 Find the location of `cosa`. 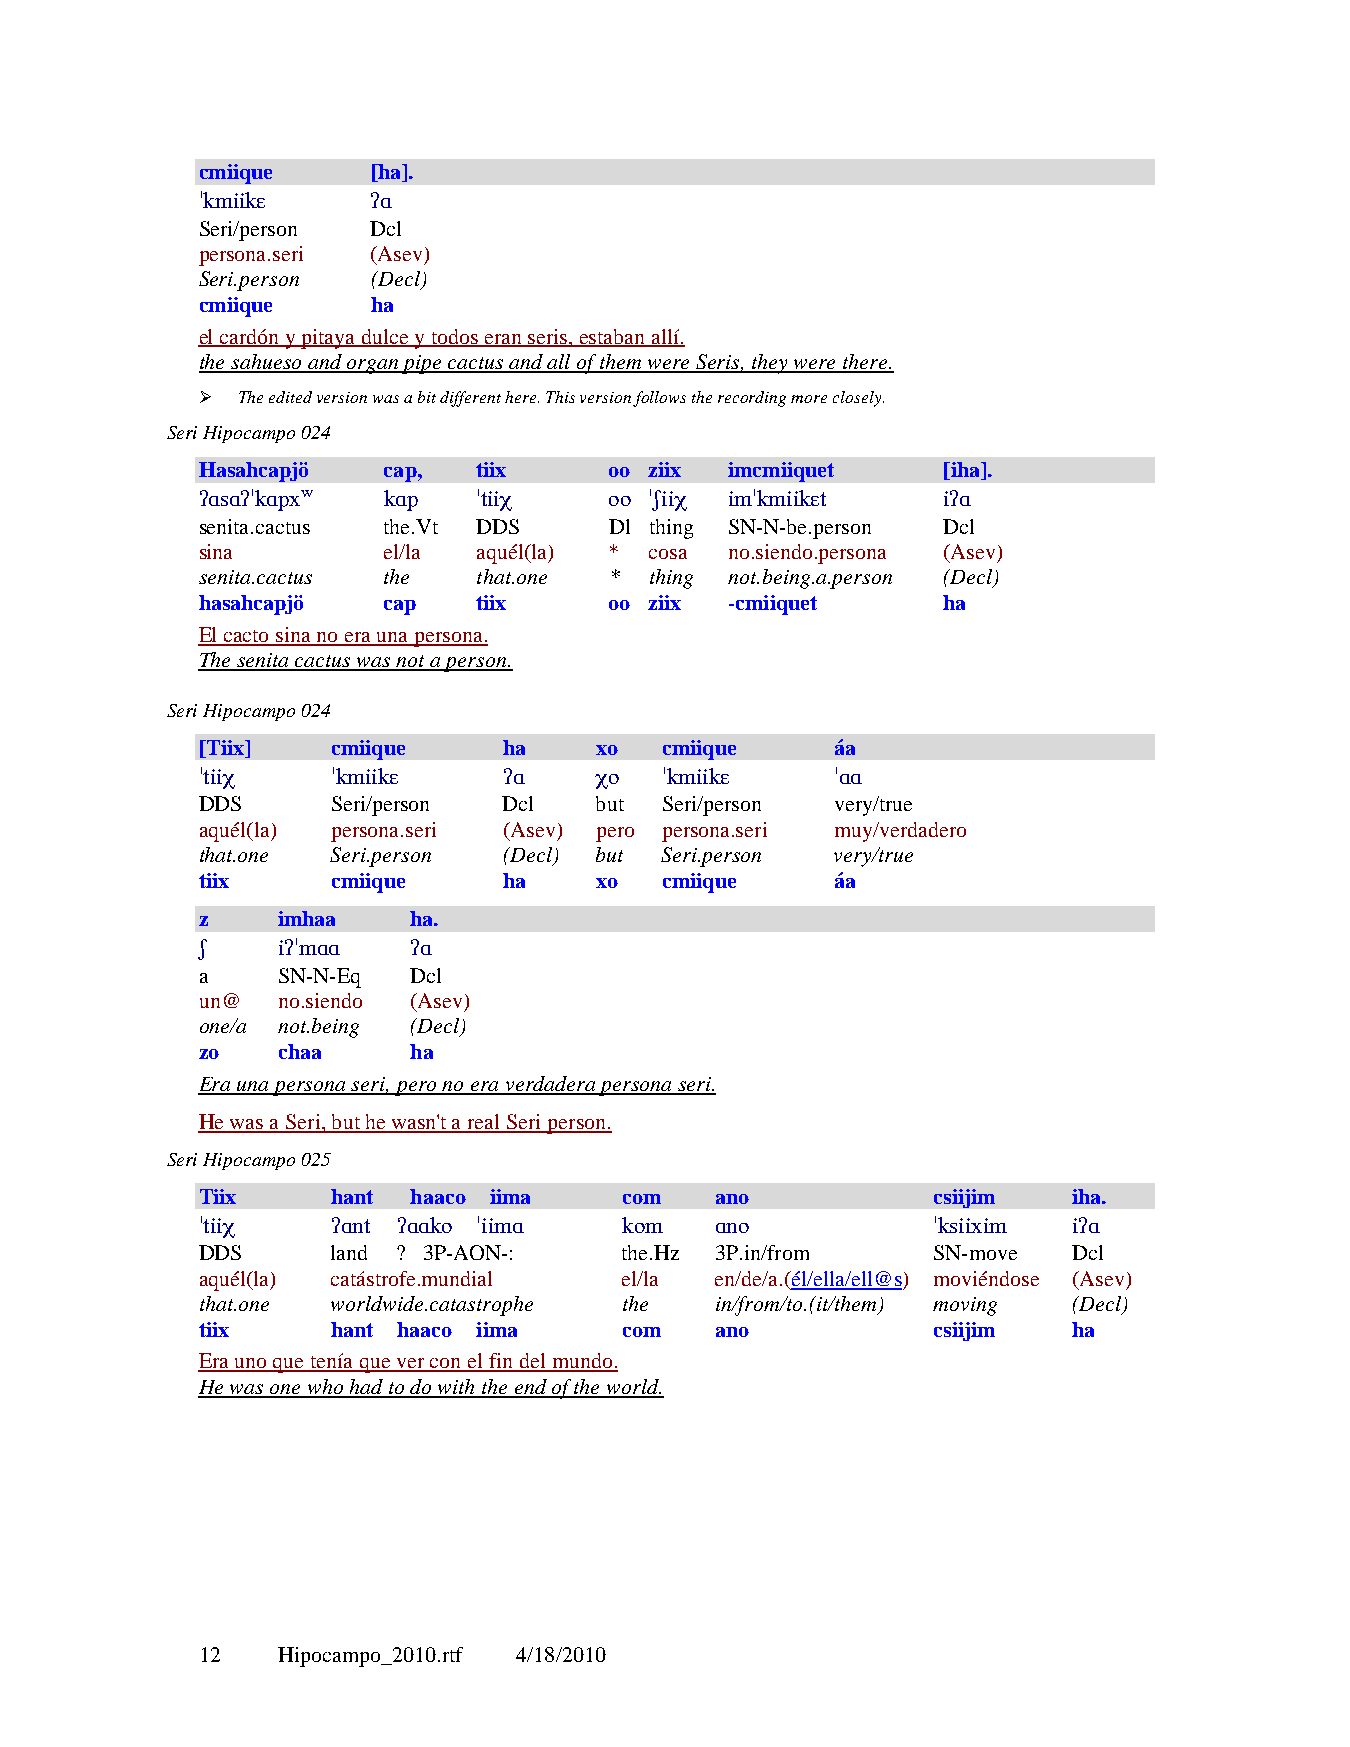

cosa is located at coordinates (668, 554).
